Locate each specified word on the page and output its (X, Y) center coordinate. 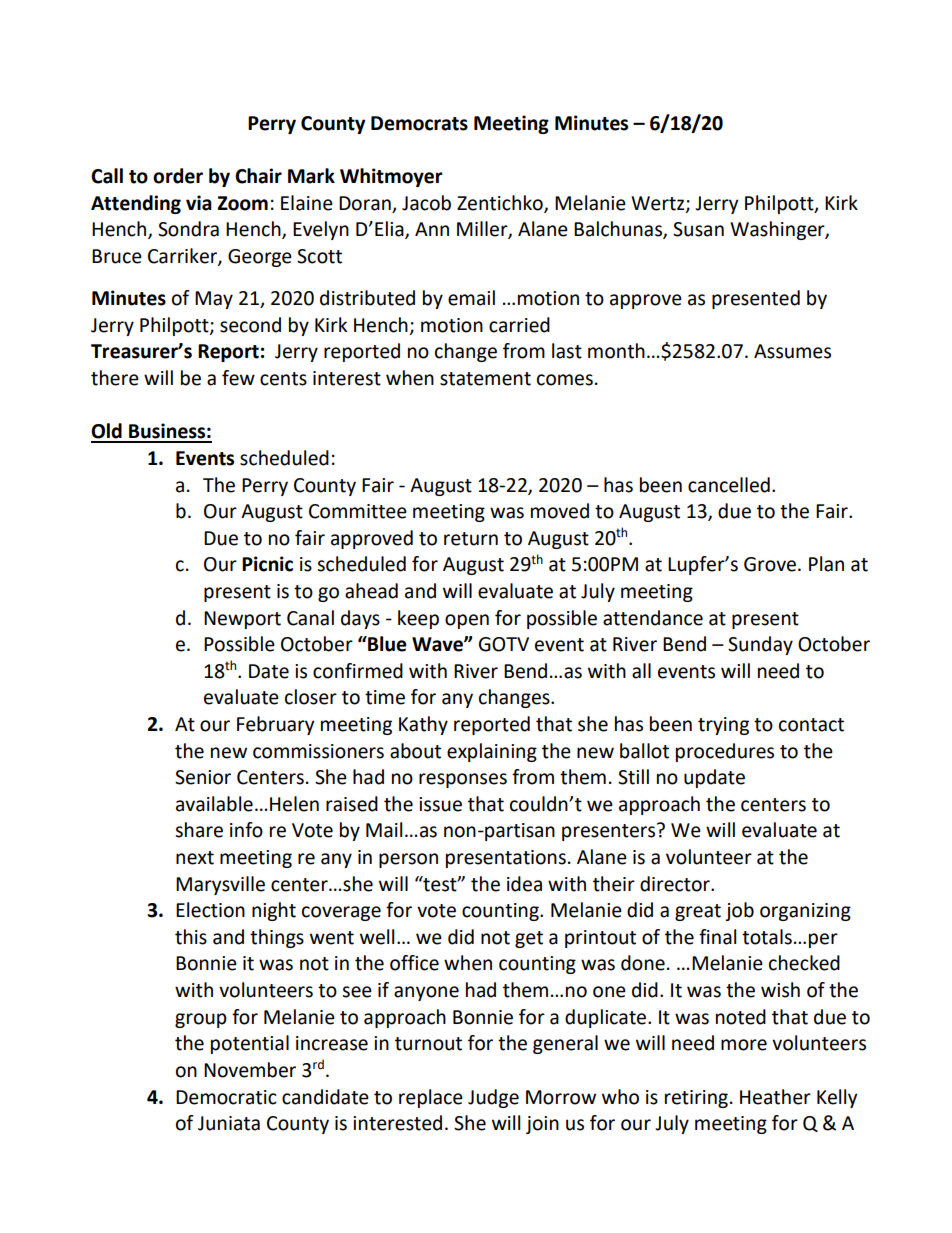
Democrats (419, 123)
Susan (698, 229)
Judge (493, 1098)
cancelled (729, 485)
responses (463, 780)
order (178, 176)
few (238, 378)
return (471, 539)
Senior (203, 777)
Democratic (226, 1097)
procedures (725, 752)
